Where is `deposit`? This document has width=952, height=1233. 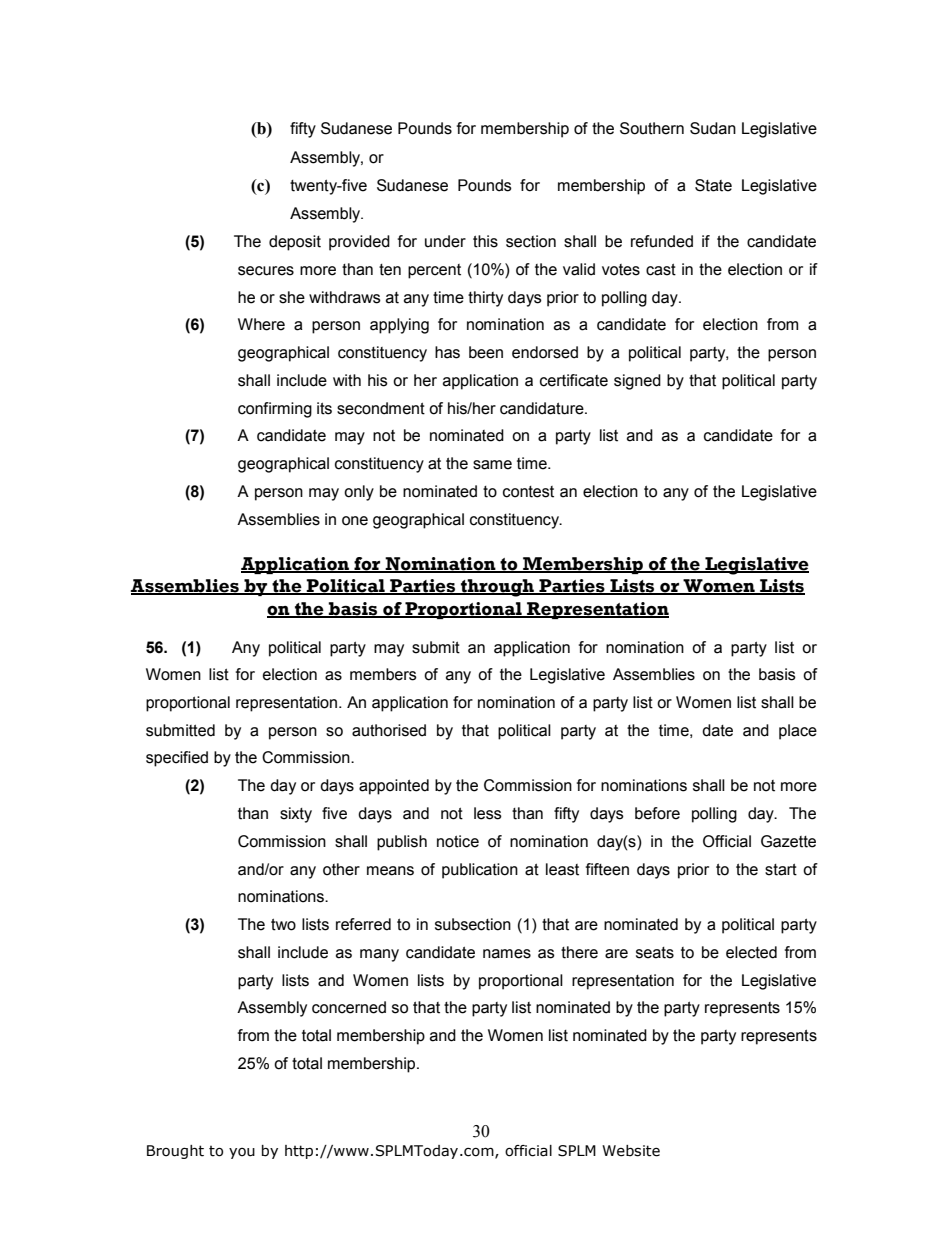 deposit is located at coordinates (295, 243).
